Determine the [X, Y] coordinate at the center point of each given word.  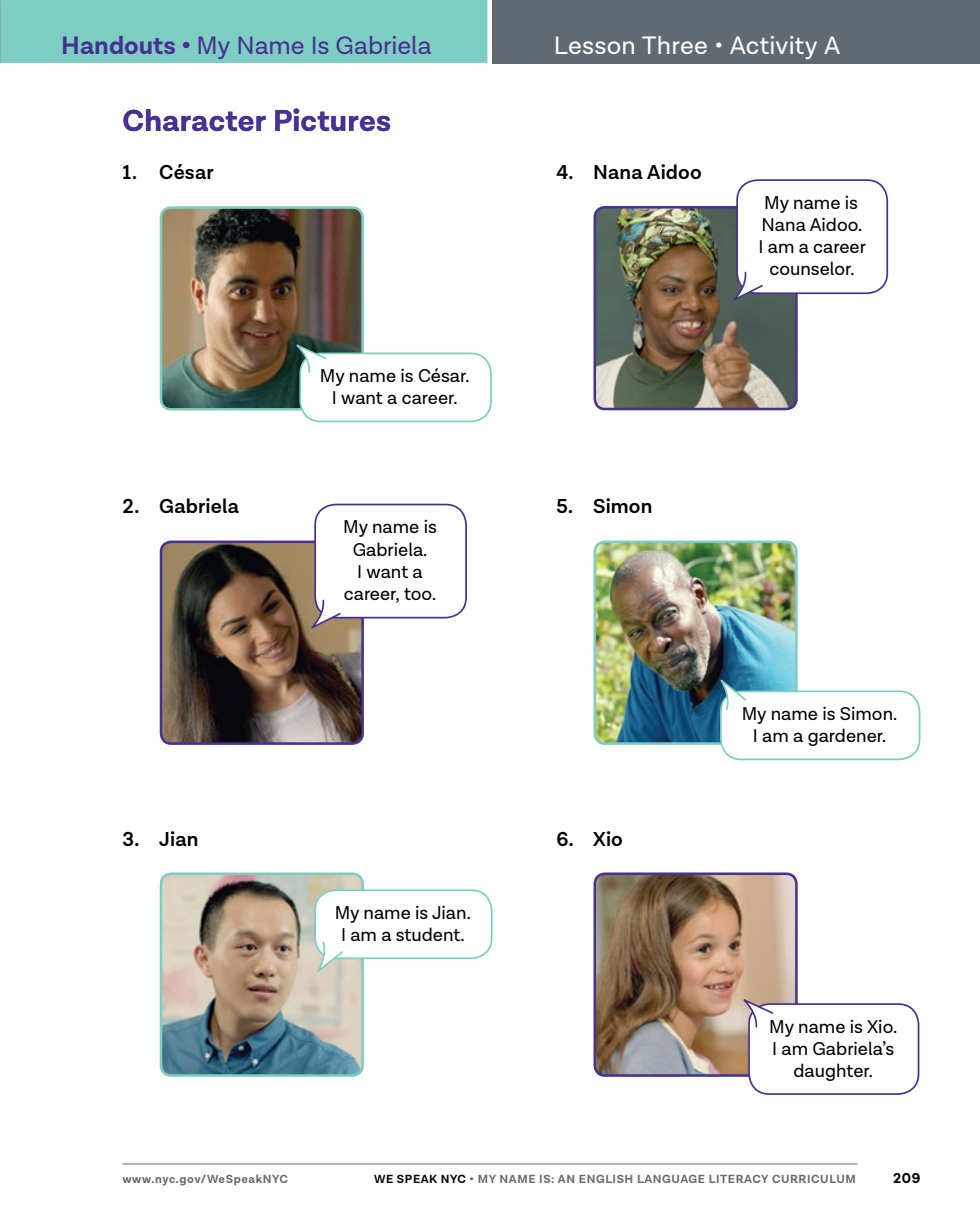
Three [674, 45]
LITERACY [738, 1179]
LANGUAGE [671, 1179]
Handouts [119, 45]
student [429, 934]
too [419, 594]
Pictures [332, 120]
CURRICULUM [813, 1179]
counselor [812, 268]
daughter [833, 1072]
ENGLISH [605, 1179]
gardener [846, 737]
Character [194, 120]
